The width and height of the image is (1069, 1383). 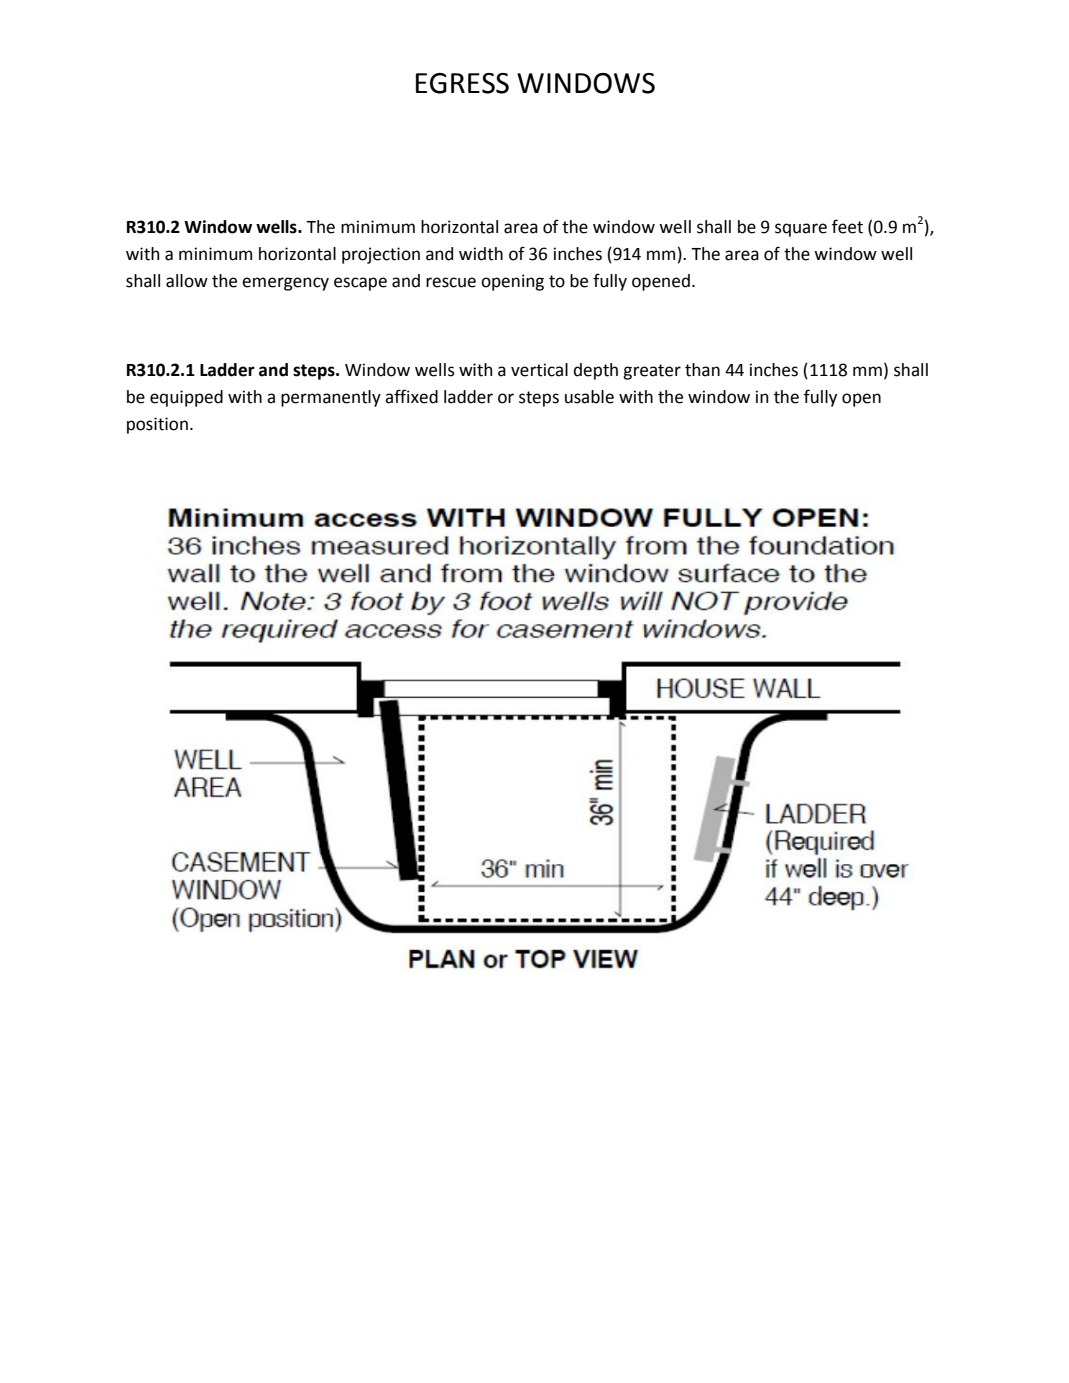 I want to click on width, so click(x=481, y=254).
